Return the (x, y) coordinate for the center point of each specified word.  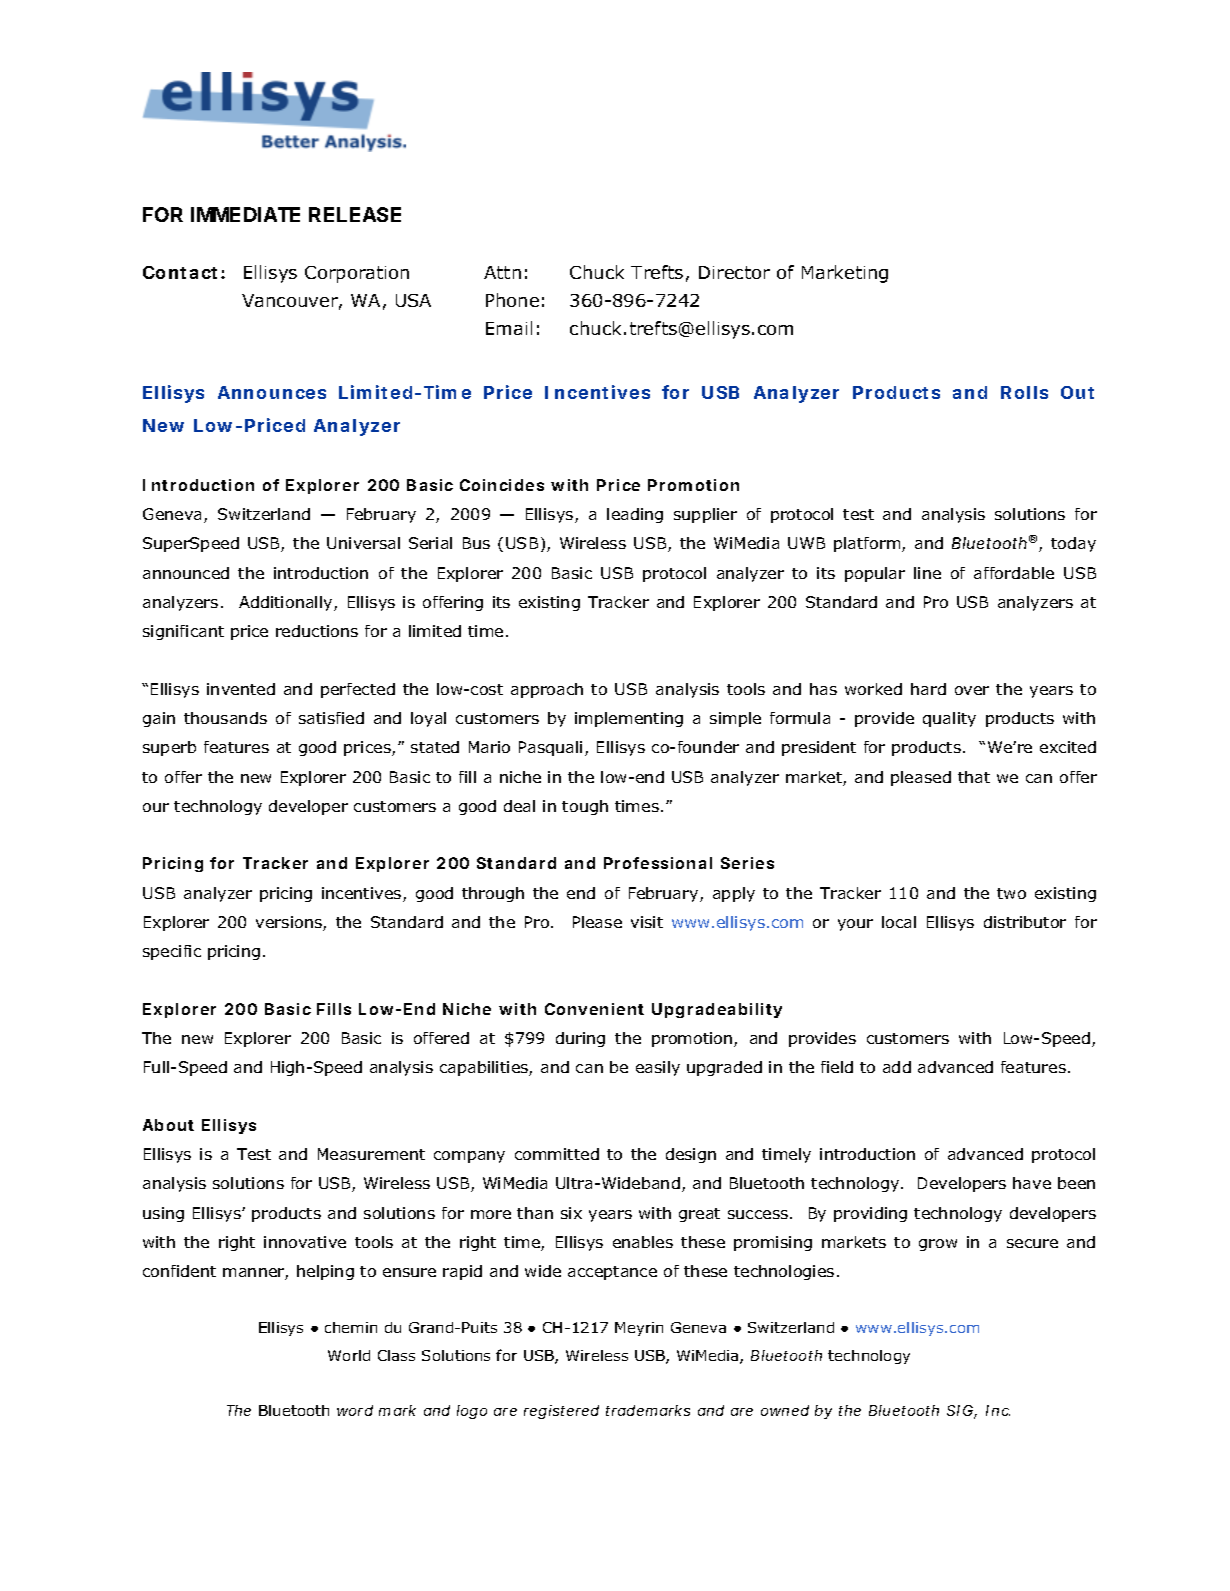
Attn (502, 272)
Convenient (594, 1009)
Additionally (287, 603)
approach (547, 690)
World (349, 1355)
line (927, 573)
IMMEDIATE (245, 214)
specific (172, 952)
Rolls (1024, 392)
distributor (1025, 922)
